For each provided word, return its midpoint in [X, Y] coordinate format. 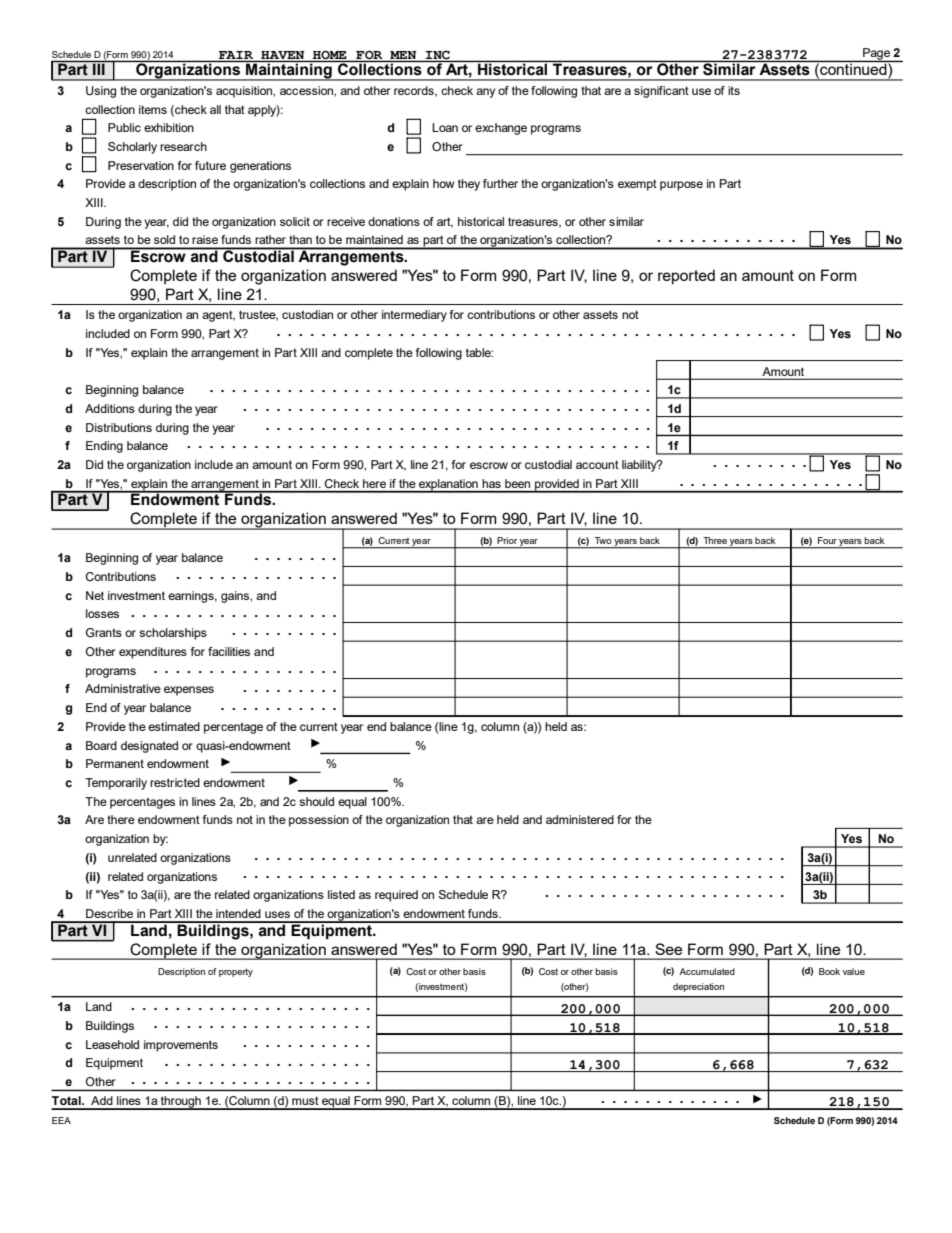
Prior [507, 540]
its [734, 90]
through [181, 1103]
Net [95, 595]
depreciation [698, 987]
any [485, 93]
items [153, 109]
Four [827, 540]
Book [829, 971]
